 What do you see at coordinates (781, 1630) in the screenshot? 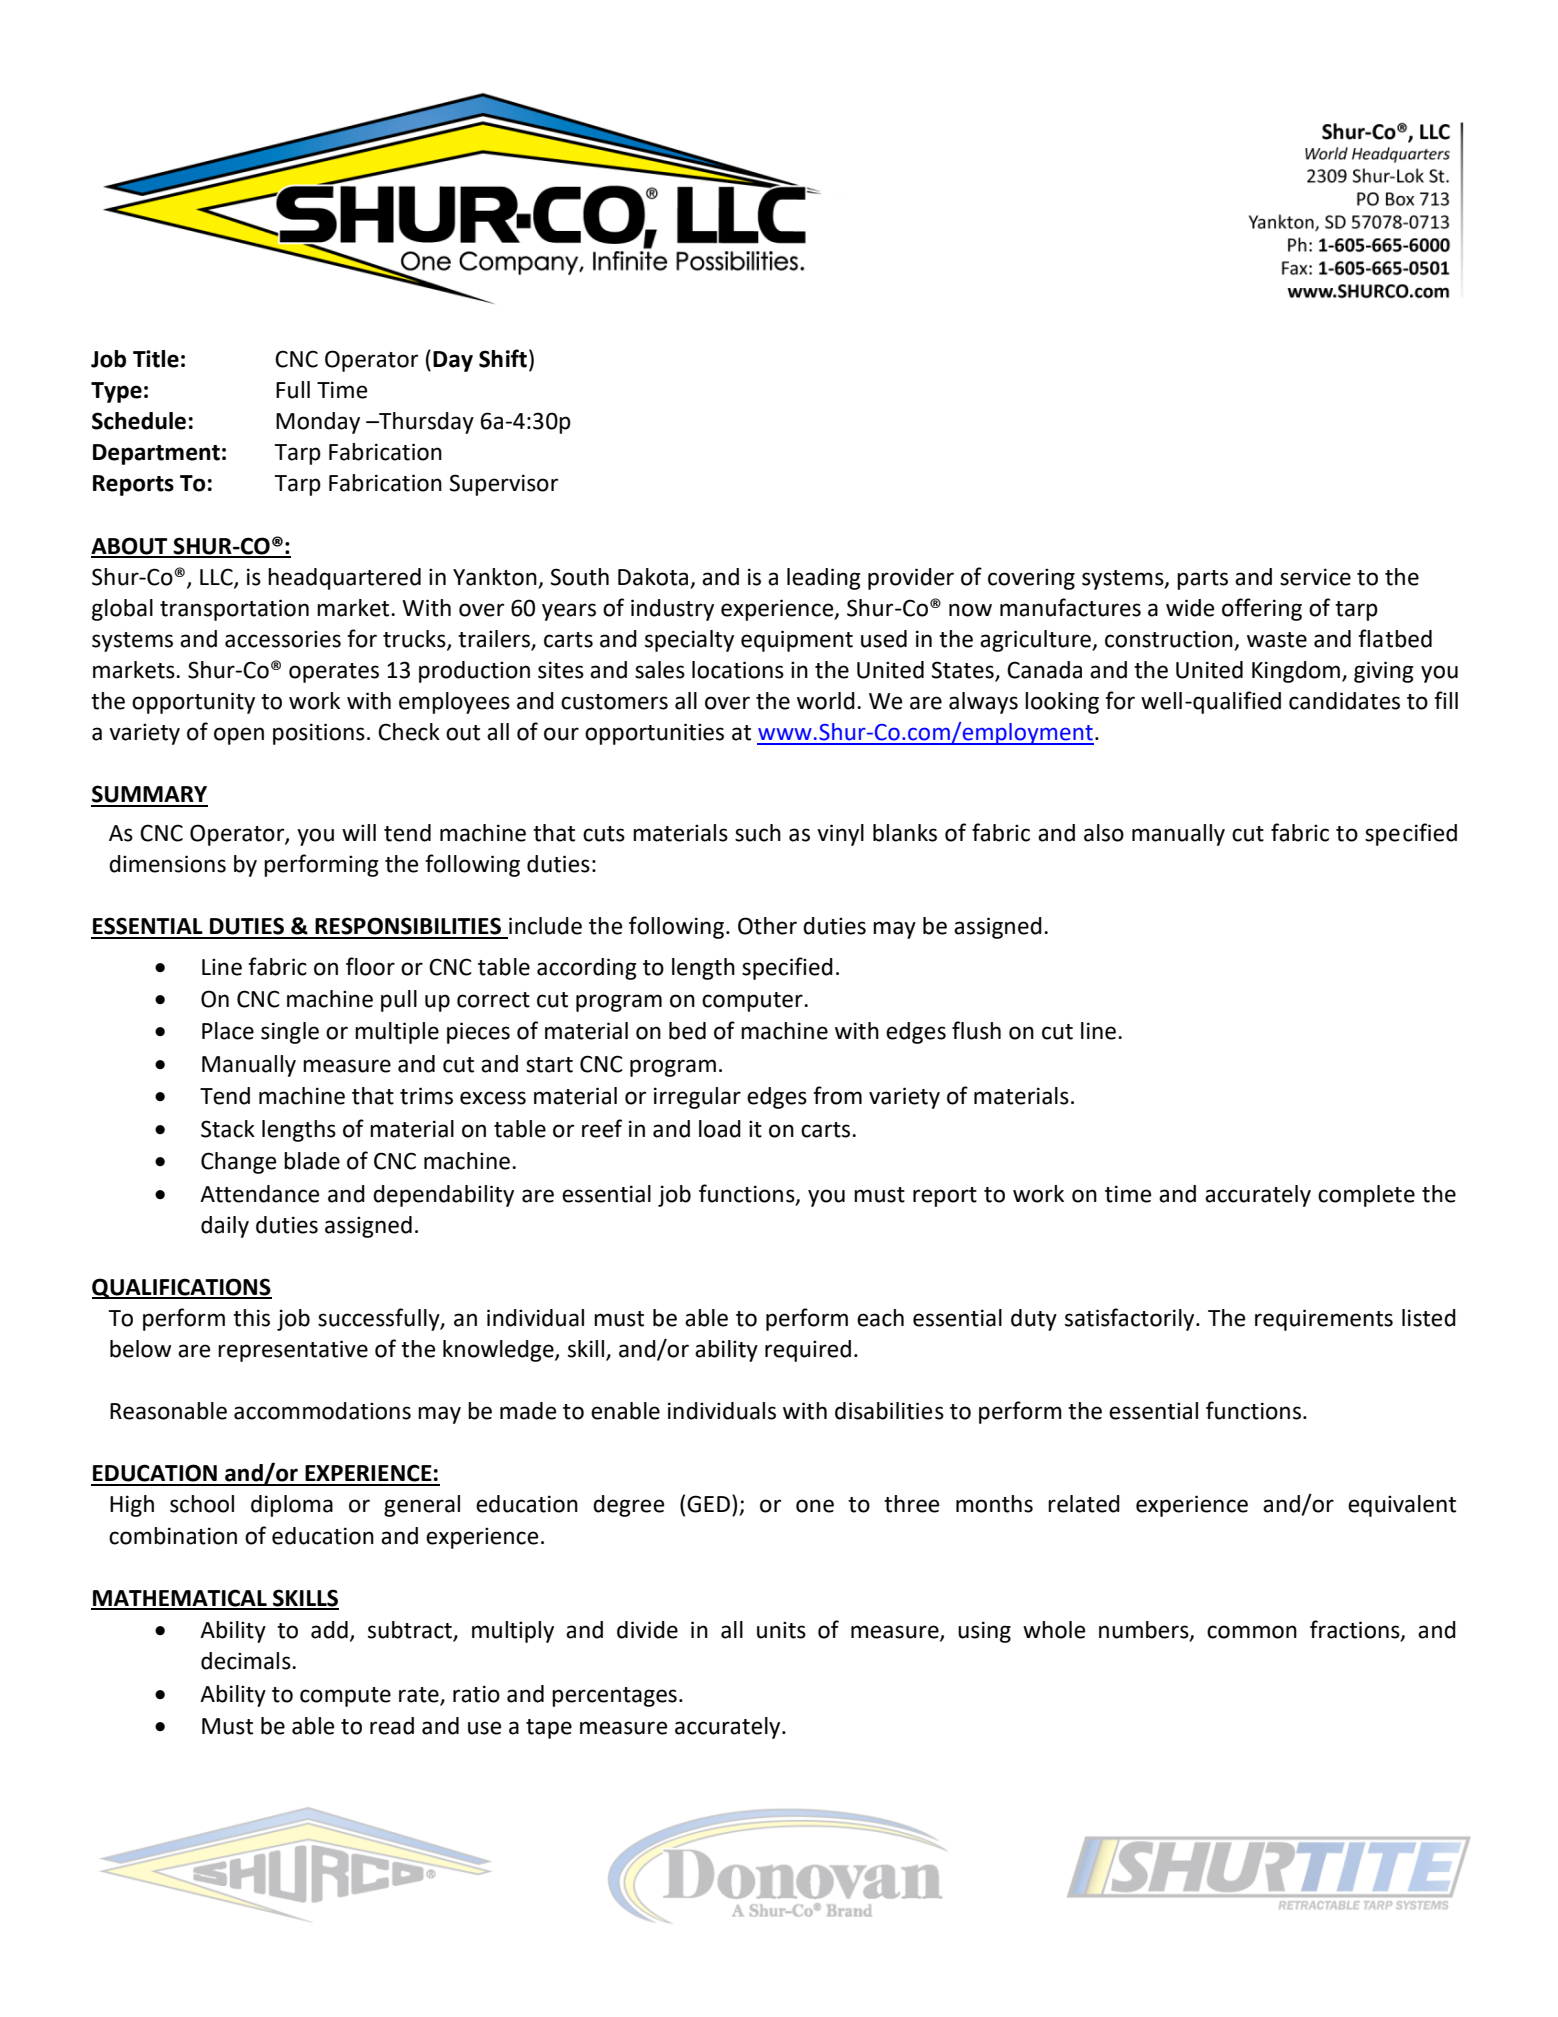
I see `units` at bounding box center [781, 1630].
